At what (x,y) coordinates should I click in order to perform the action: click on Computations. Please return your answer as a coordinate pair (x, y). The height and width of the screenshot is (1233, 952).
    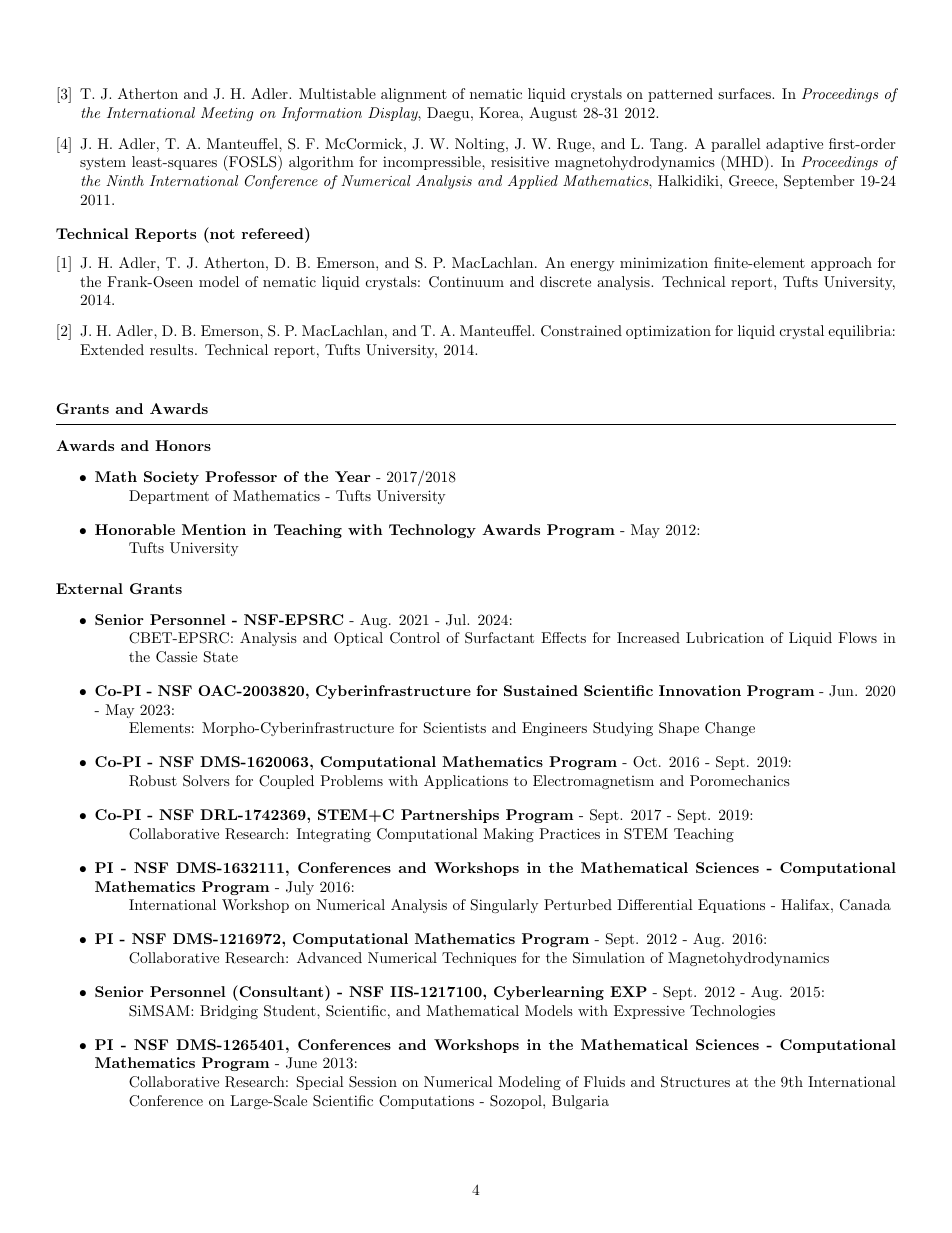
    Looking at the image, I should click on (426, 1102).
